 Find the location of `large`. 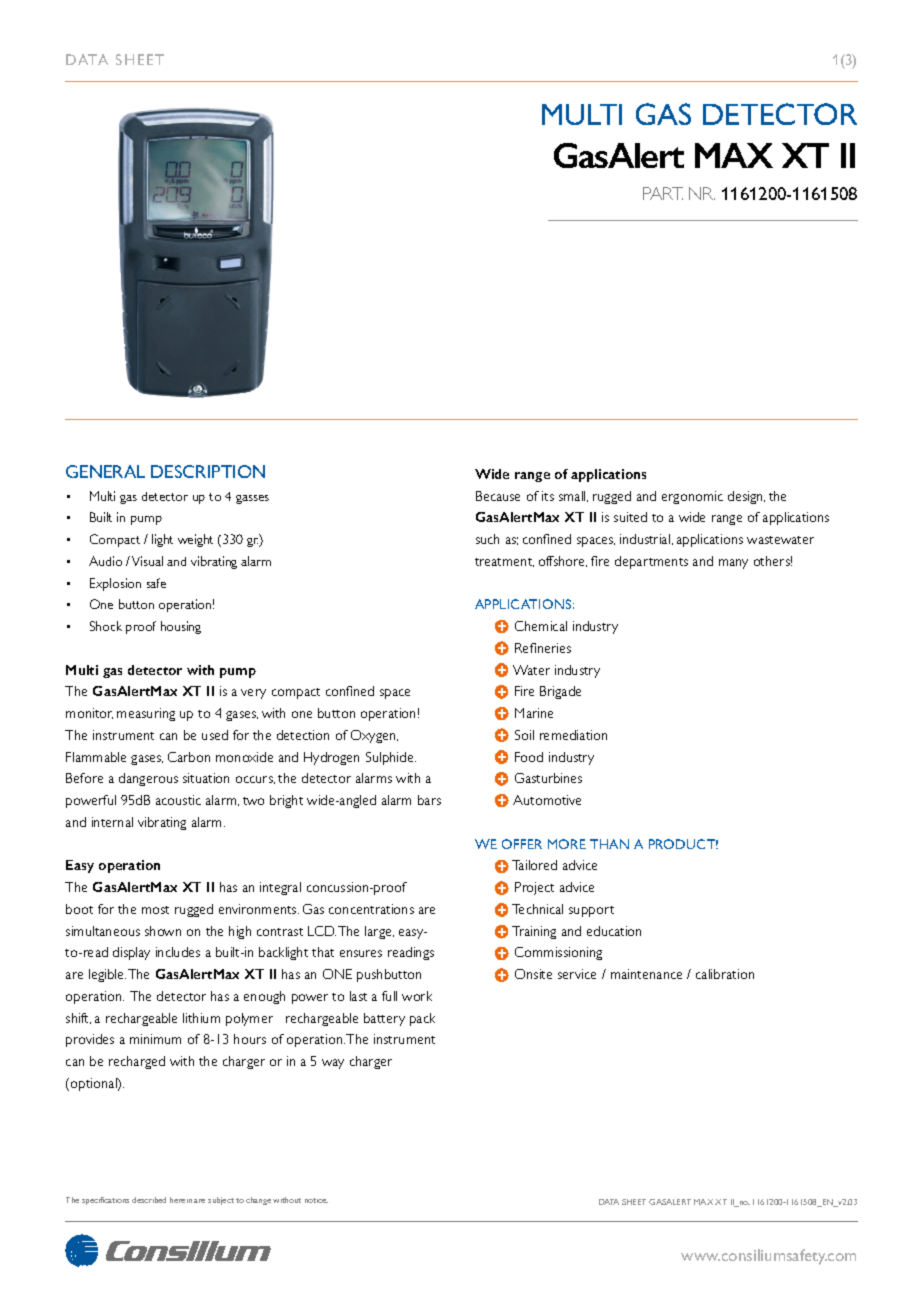

large is located at coordinates (379, 932).
